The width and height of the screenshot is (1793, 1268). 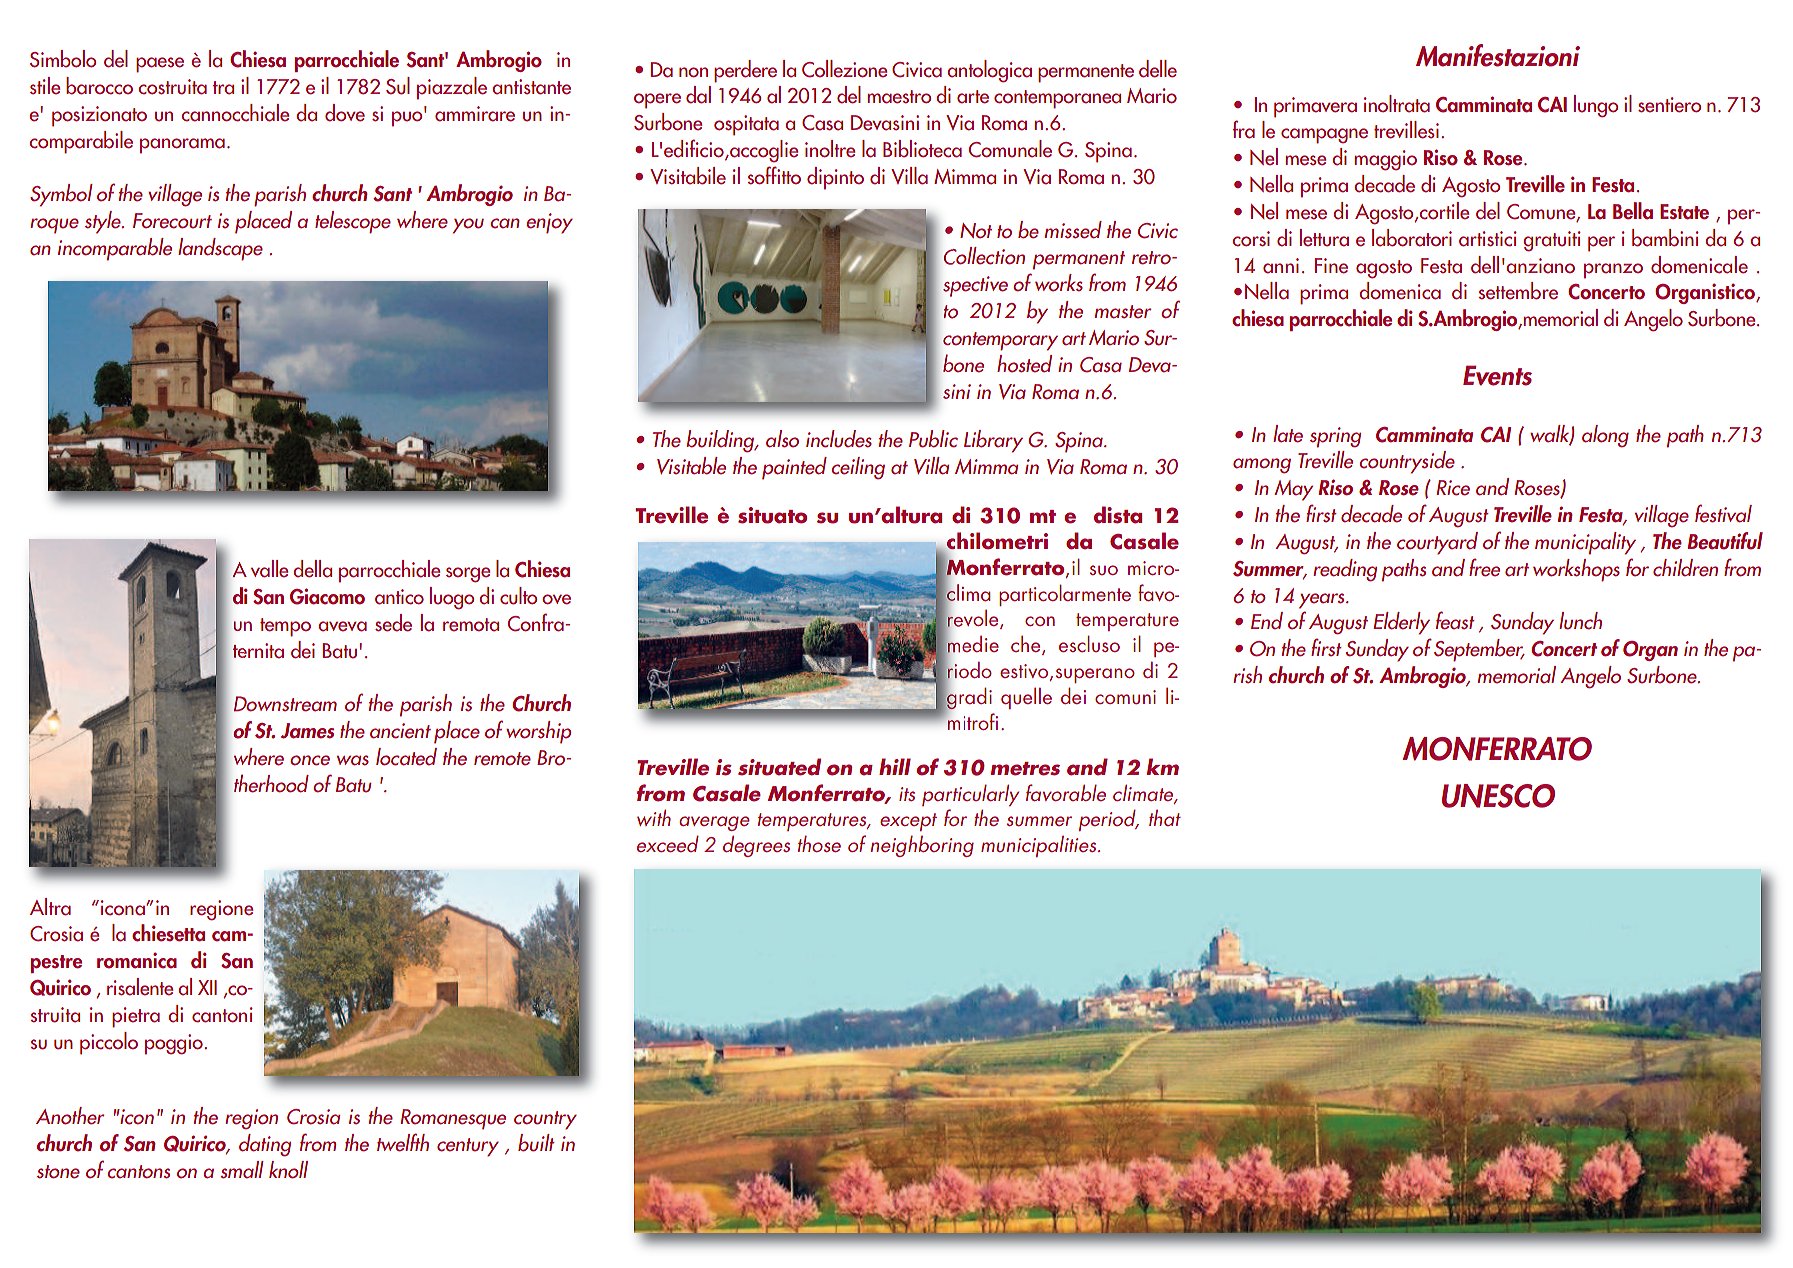 What do you see at coordinates (1498, 796) in the screenshot?
I see `UNESCO` at bounding box center [1498, 796].
